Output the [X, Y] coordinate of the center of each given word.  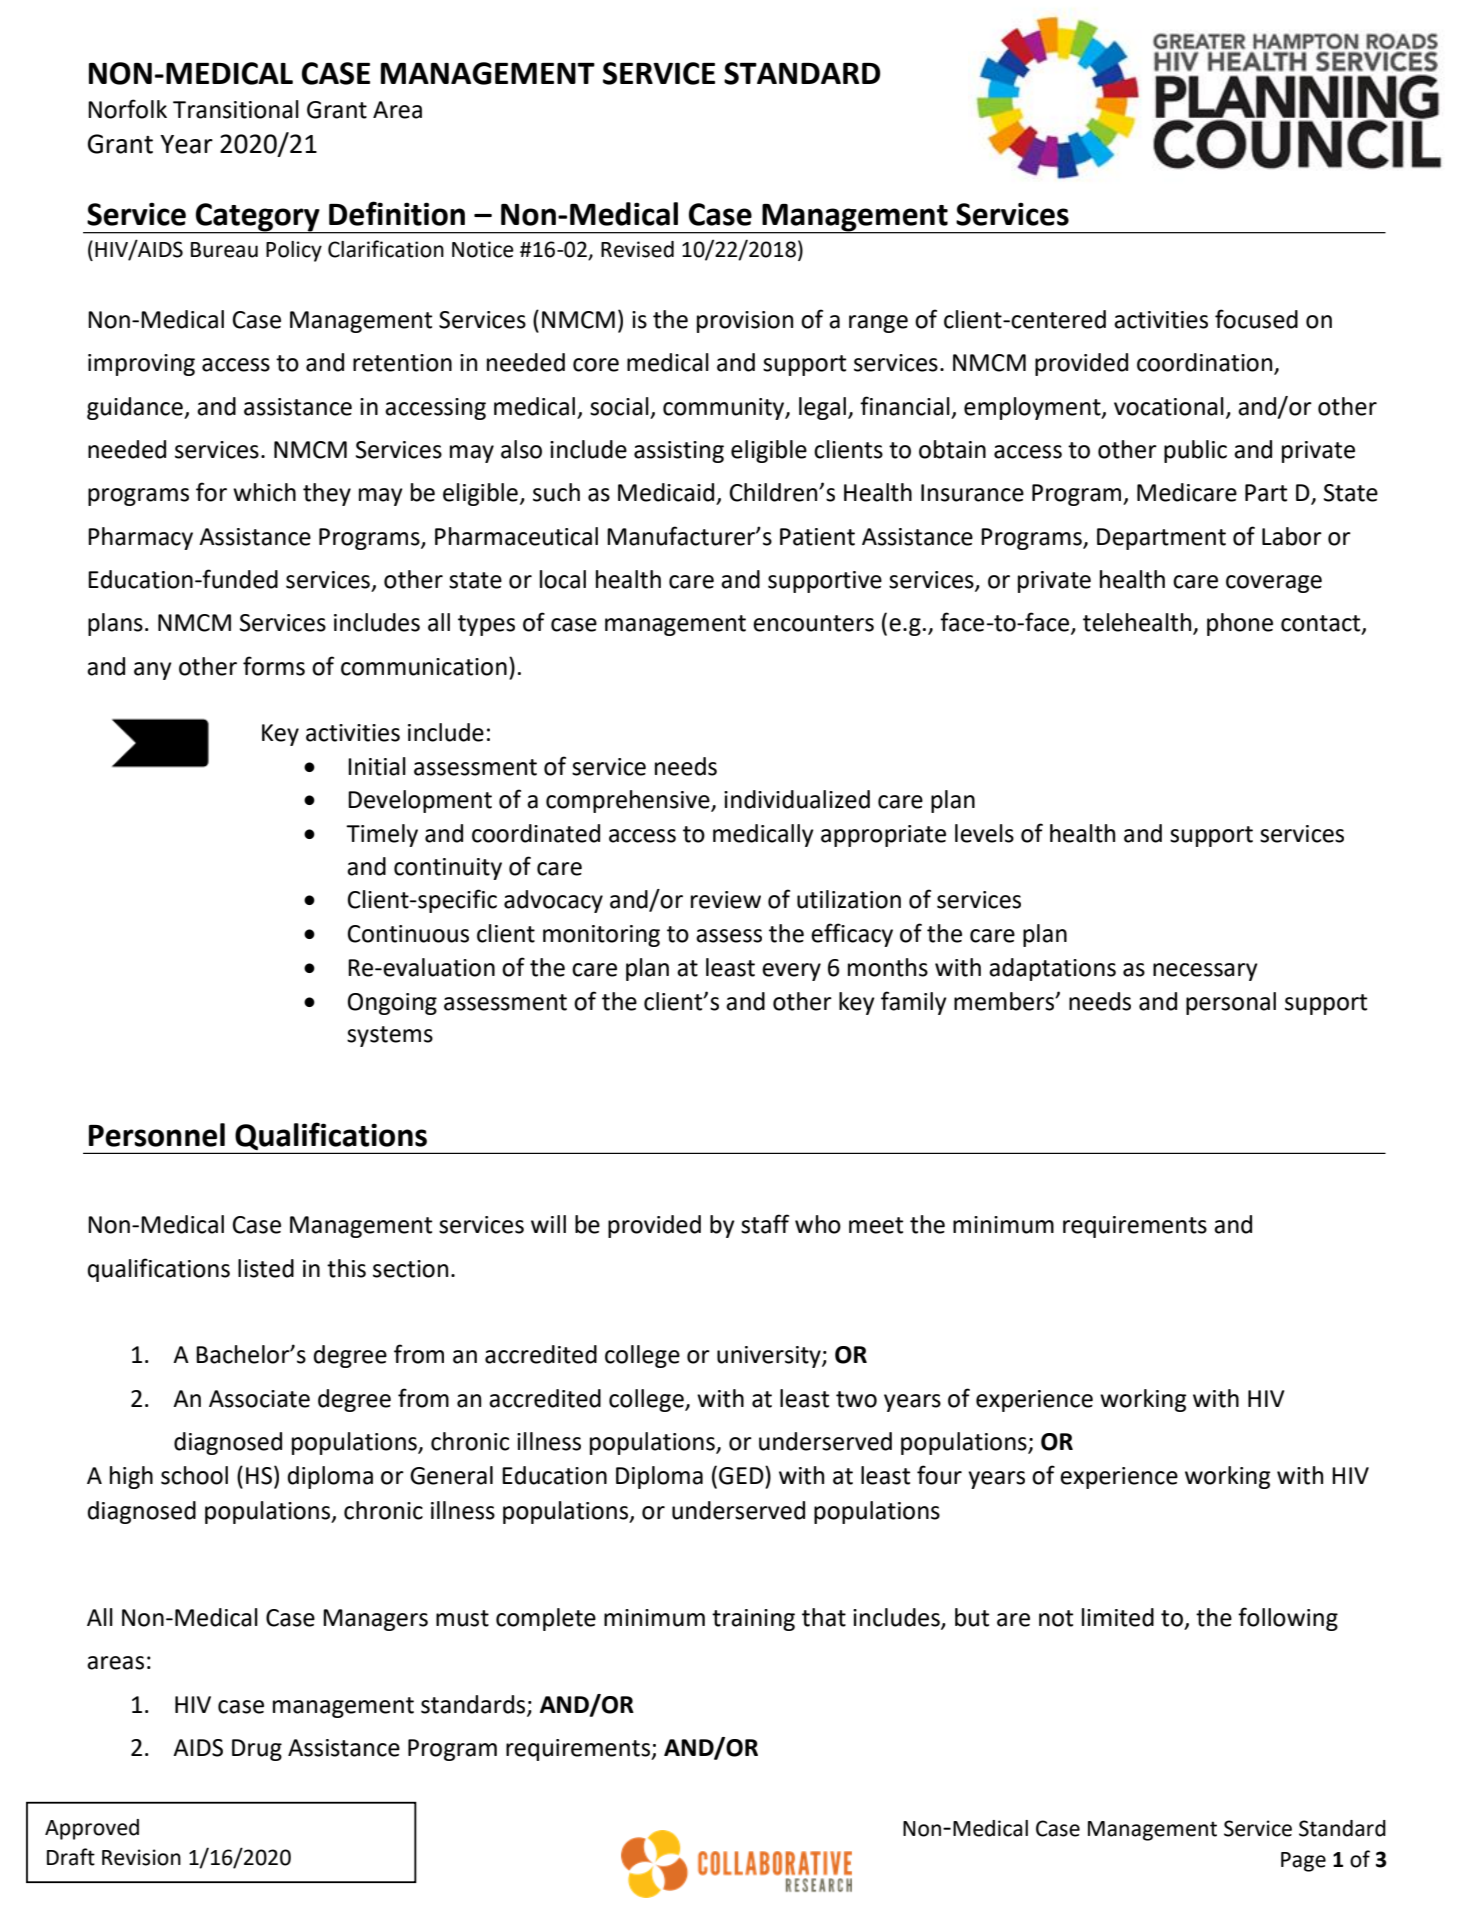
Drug [257, 1750]
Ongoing [392, 1004]
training [753, 1620]
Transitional [236, 109]
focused [1256, 319]
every [791, 972]
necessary [1205, 972]
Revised [637, 249]
